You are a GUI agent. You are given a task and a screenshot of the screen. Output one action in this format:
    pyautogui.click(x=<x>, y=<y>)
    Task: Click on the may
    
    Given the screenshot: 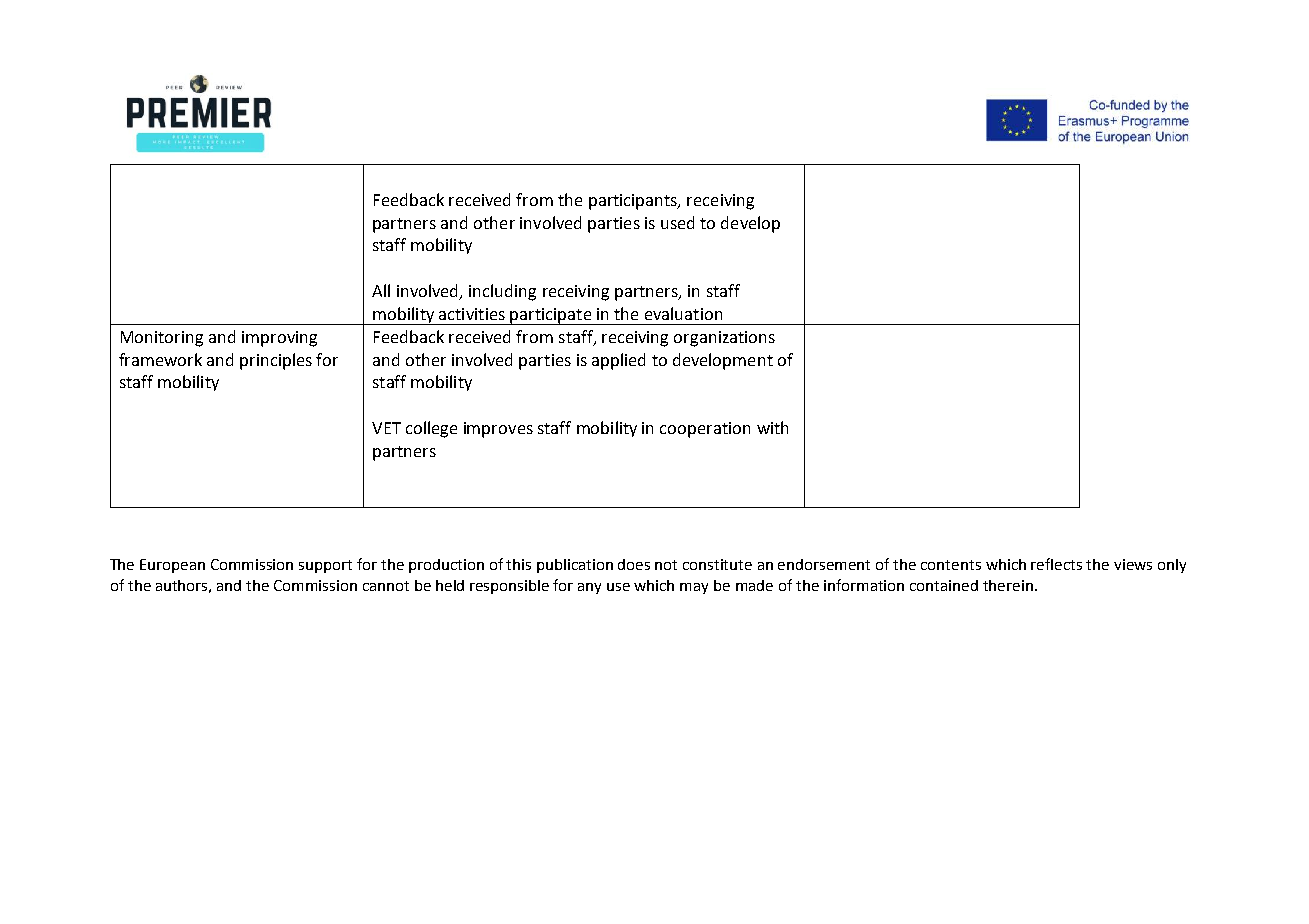 What is the action you would take?
    pyautogui.click(x=694, y=588)
